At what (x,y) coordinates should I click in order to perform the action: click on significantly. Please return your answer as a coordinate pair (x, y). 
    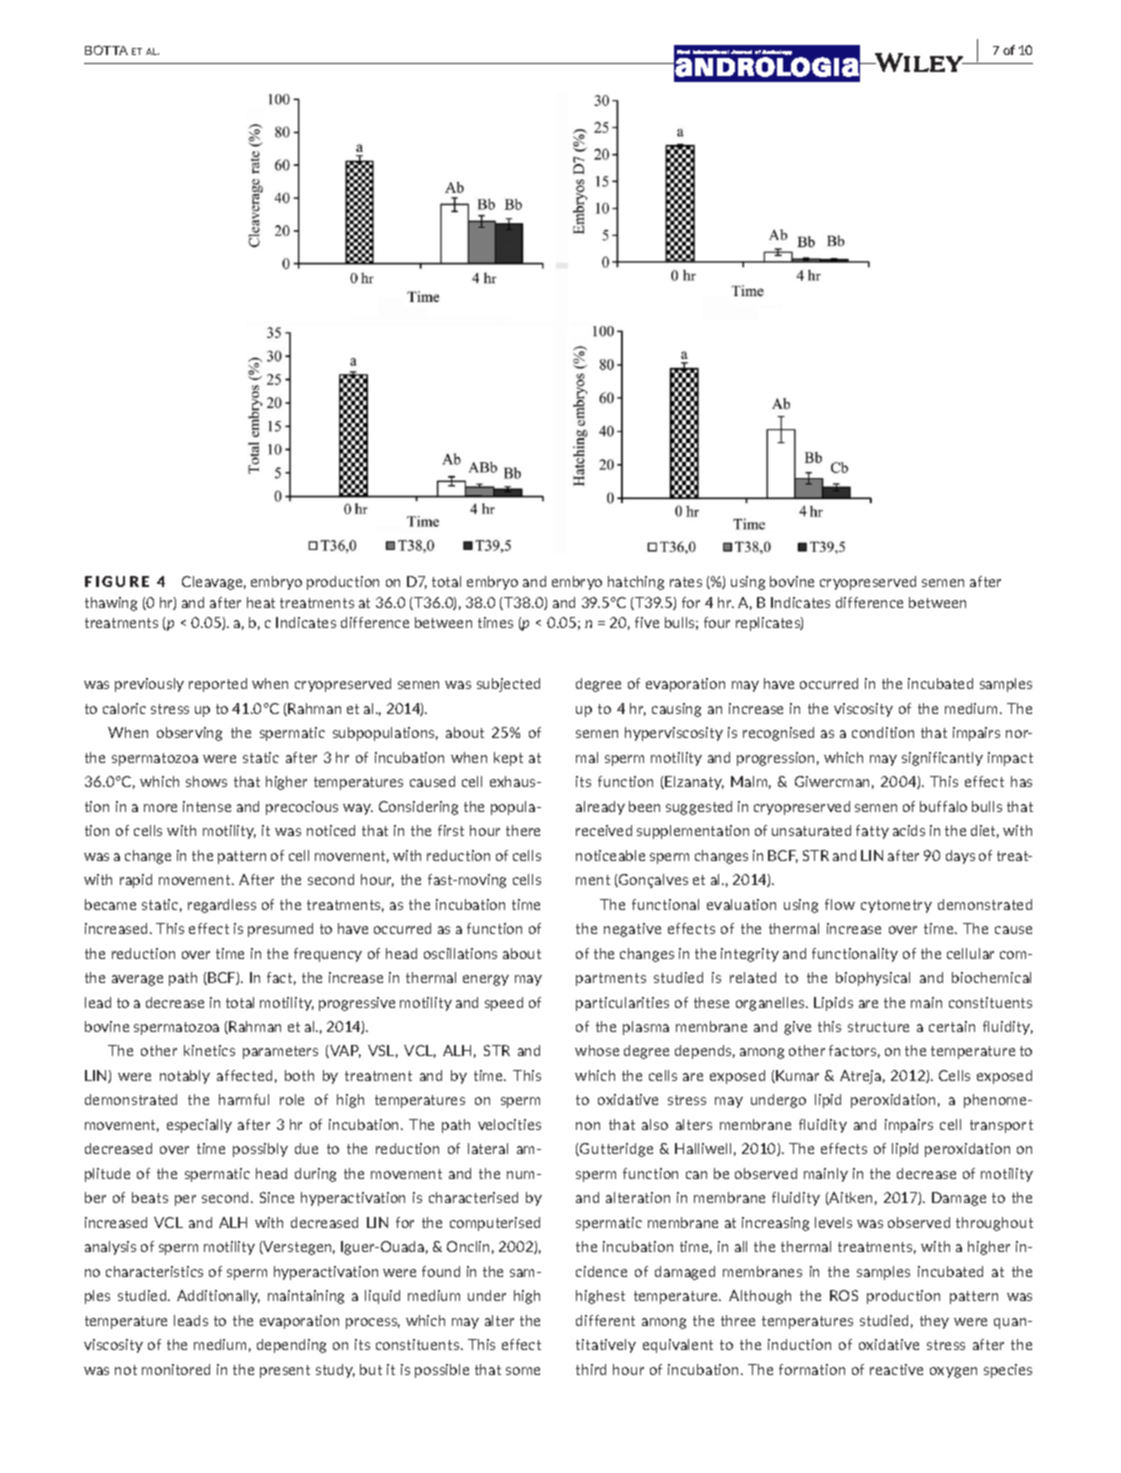
    Looking at the image, I should click on (942, 759).
